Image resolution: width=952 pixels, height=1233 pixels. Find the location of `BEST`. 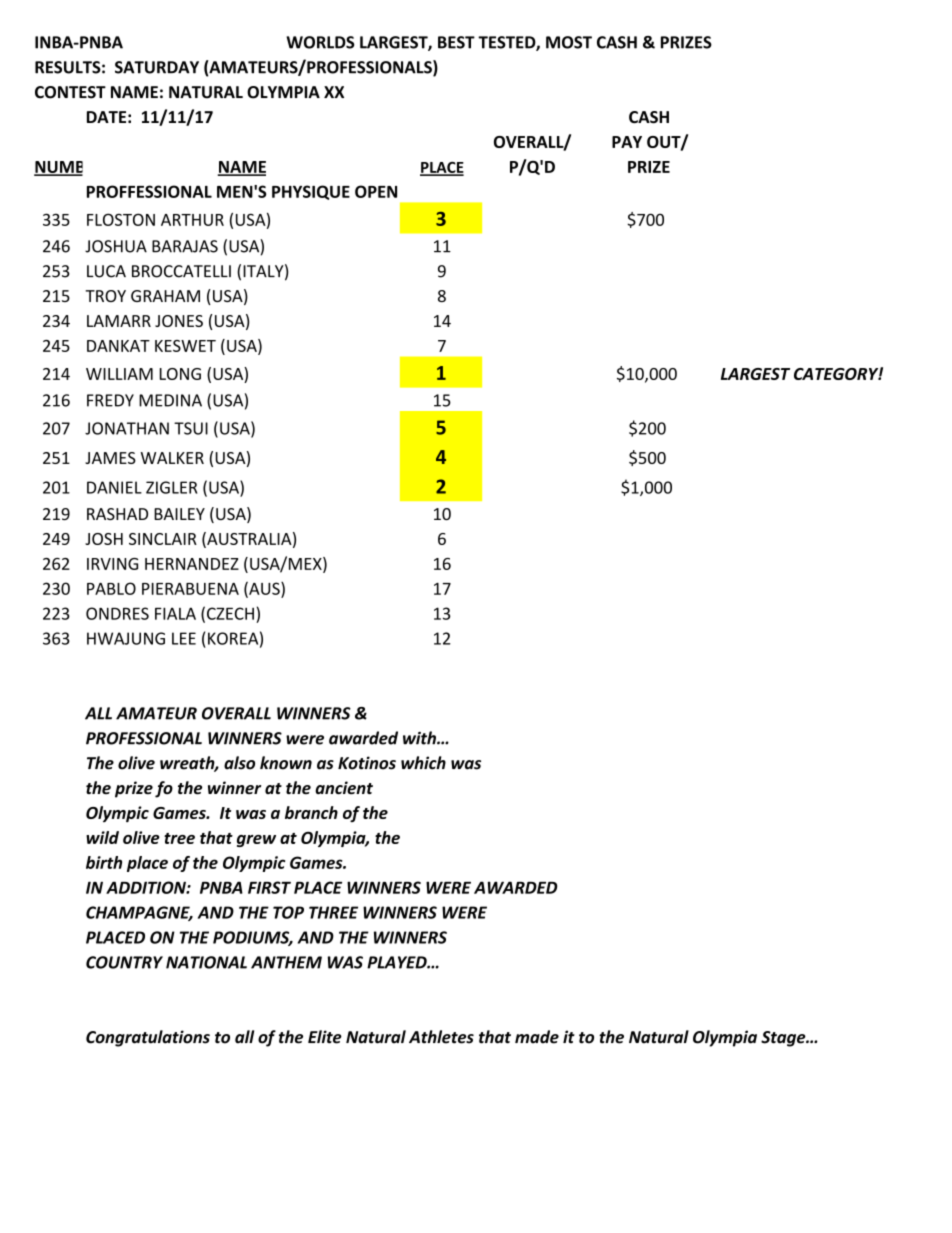

BEST is located at coordinates (456, 42).
